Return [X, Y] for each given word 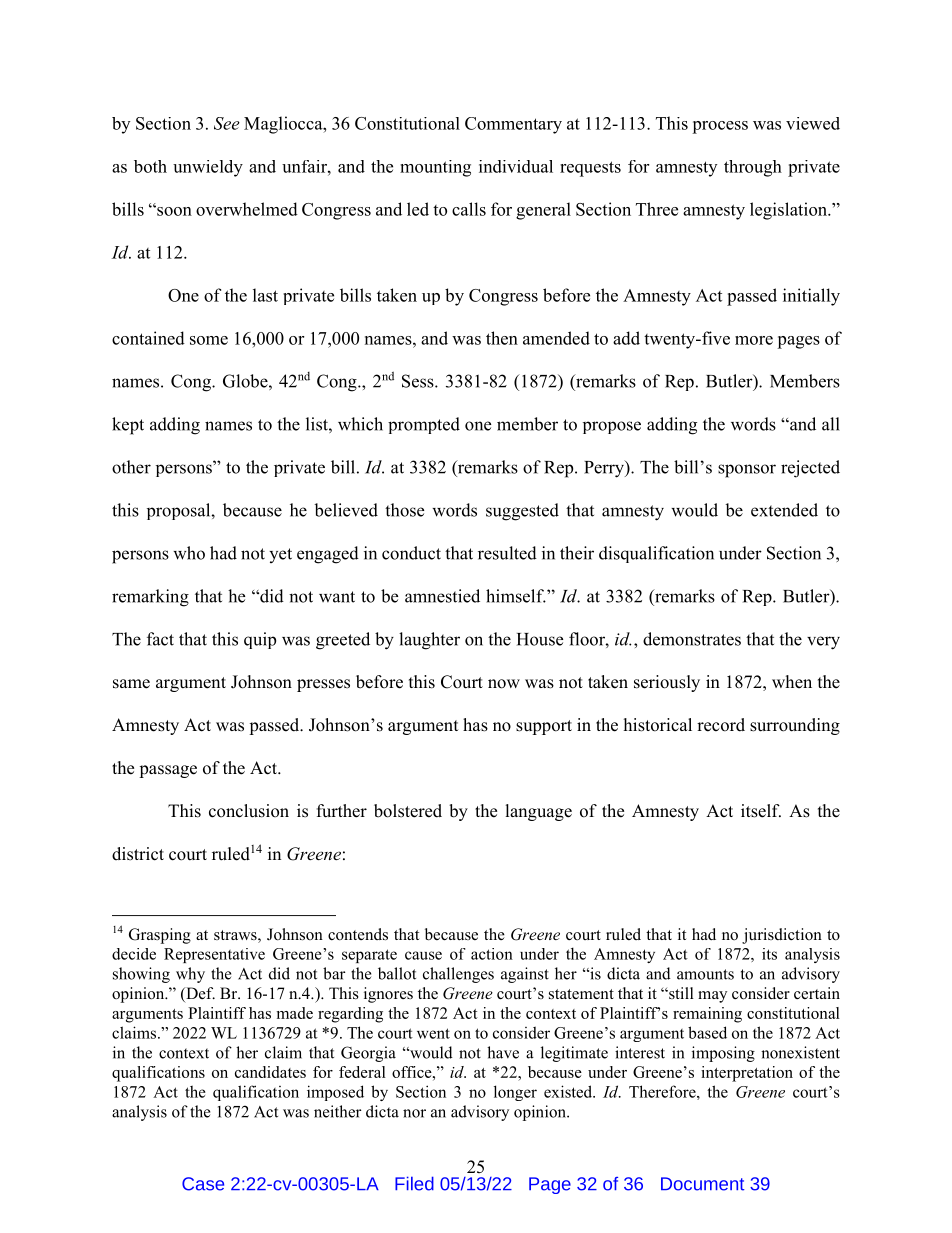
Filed [414, 1183]
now [504, 684]
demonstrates [692, 639]
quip [260, 640]
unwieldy [208, 168]
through [753, 168]
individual [516, 166]
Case [203, 1184]
